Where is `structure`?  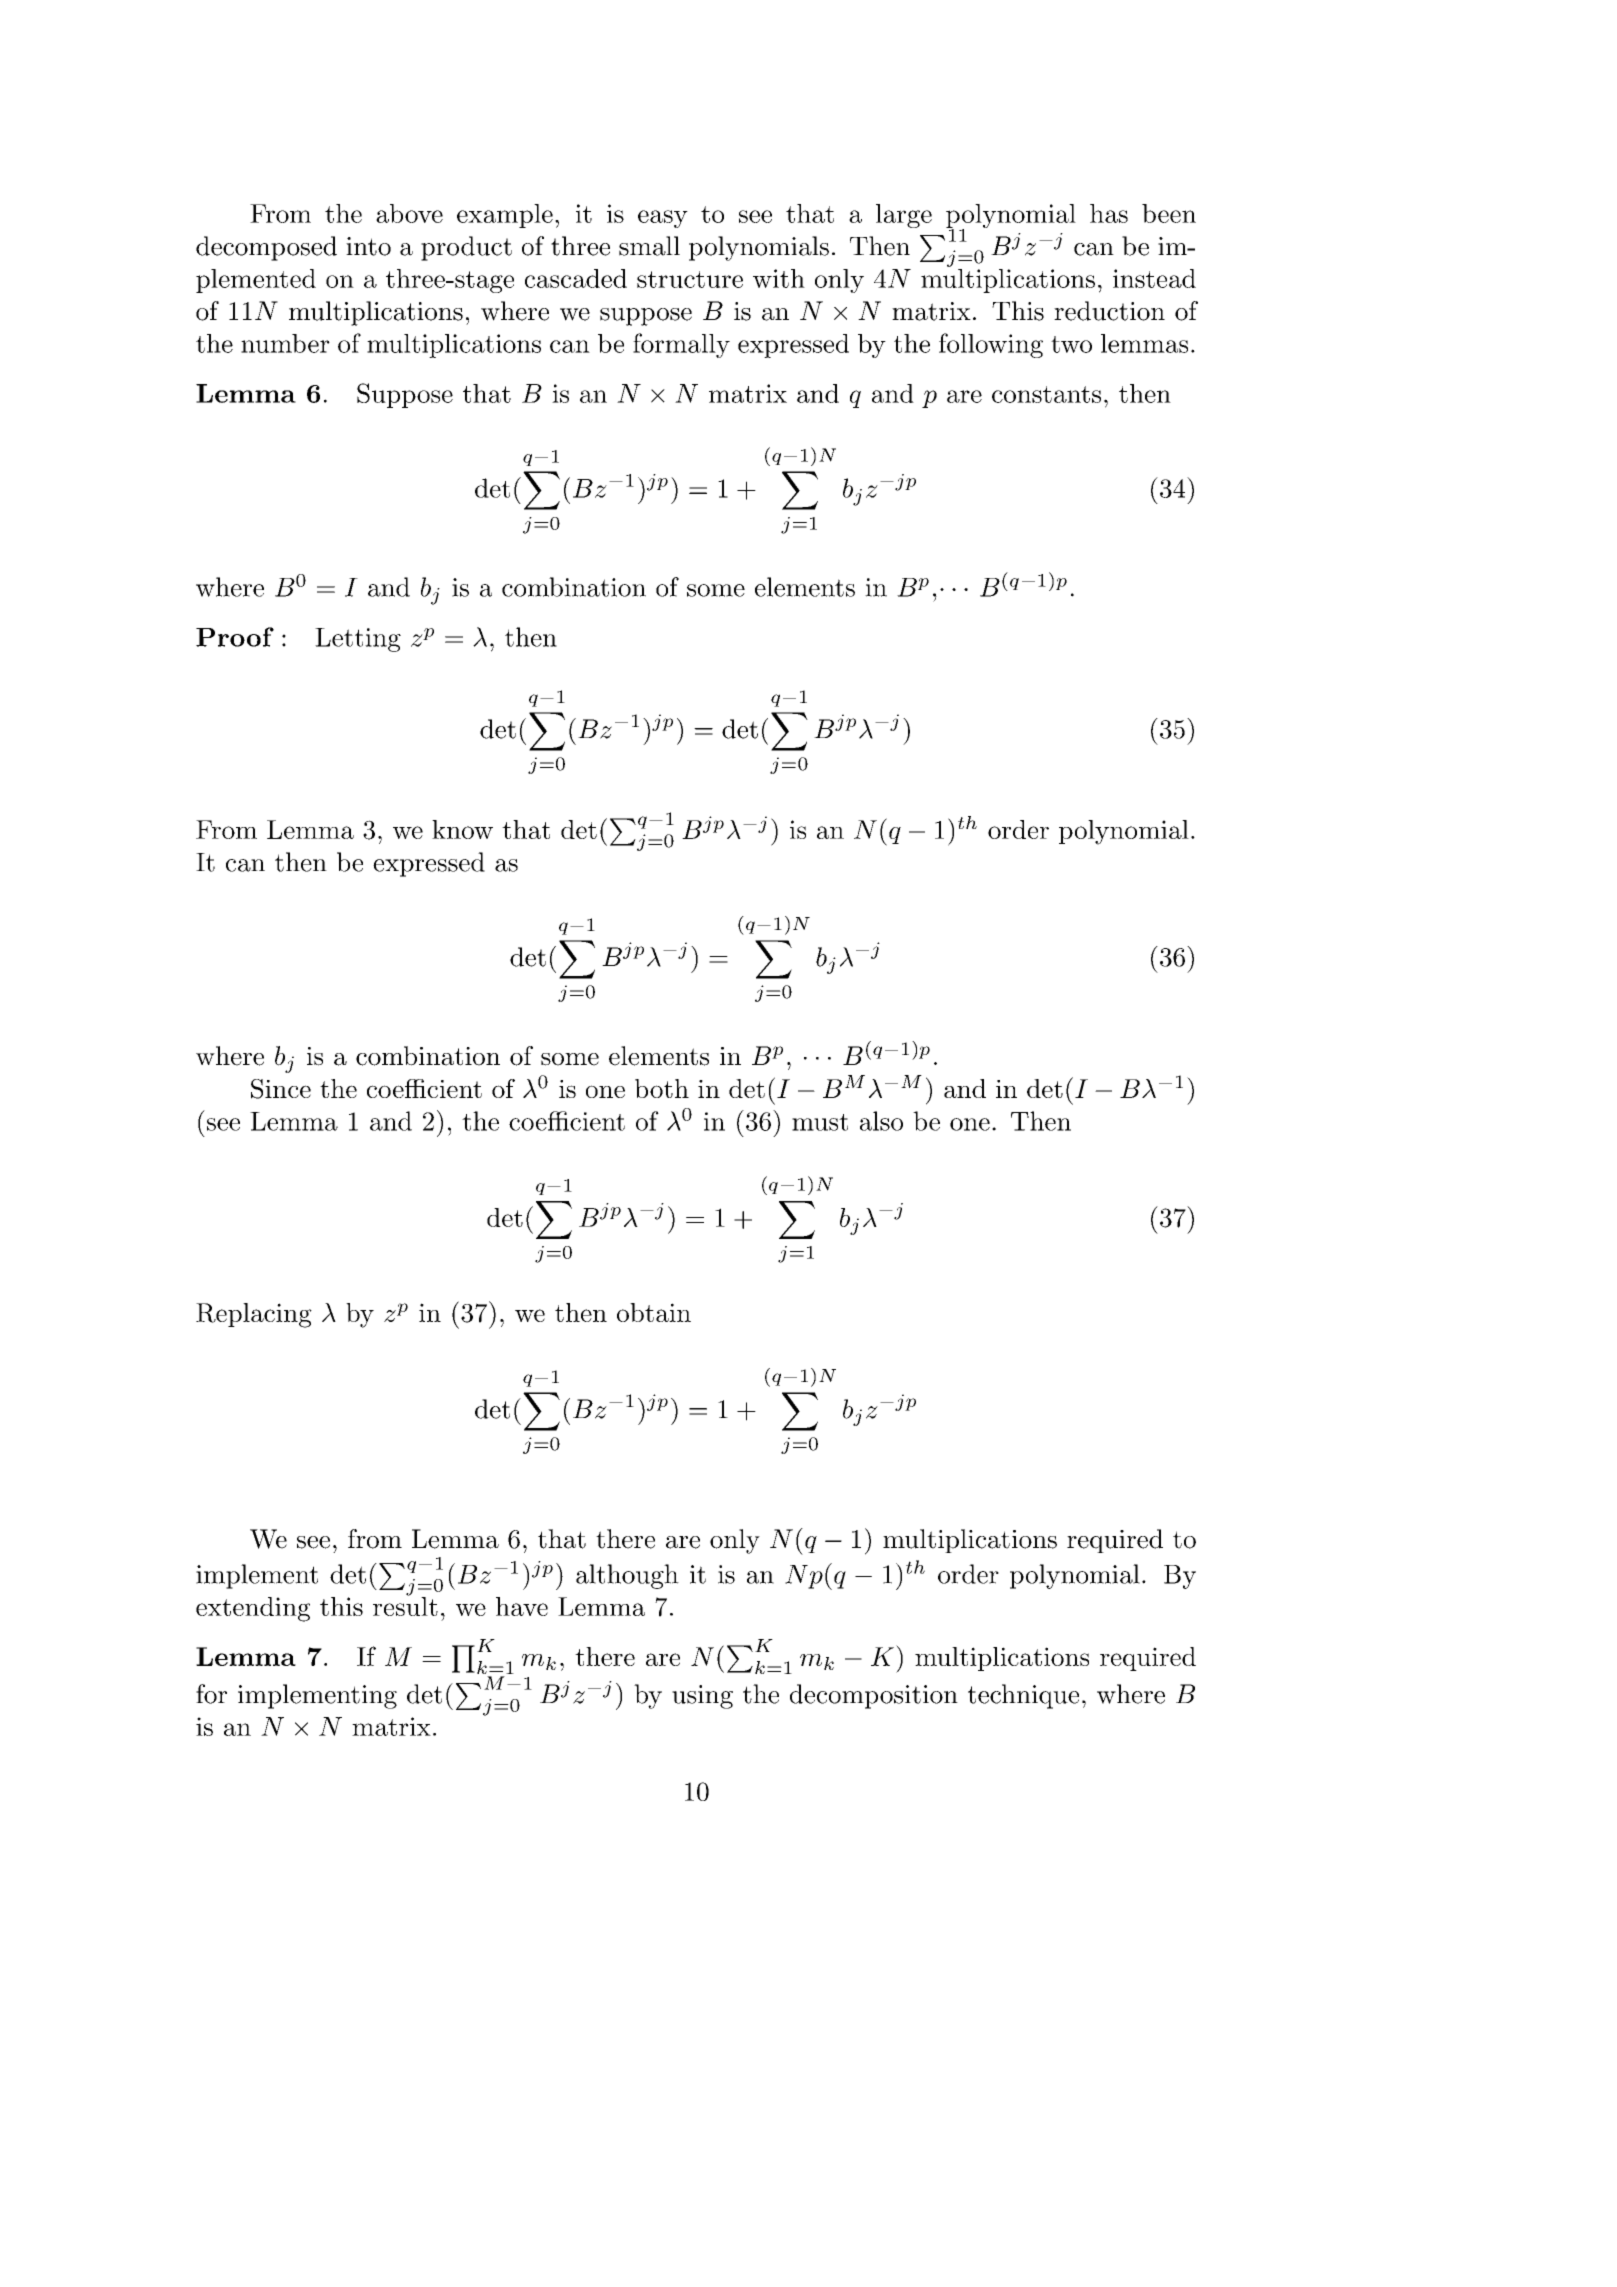
structure is located at coordinates (690, 279).
